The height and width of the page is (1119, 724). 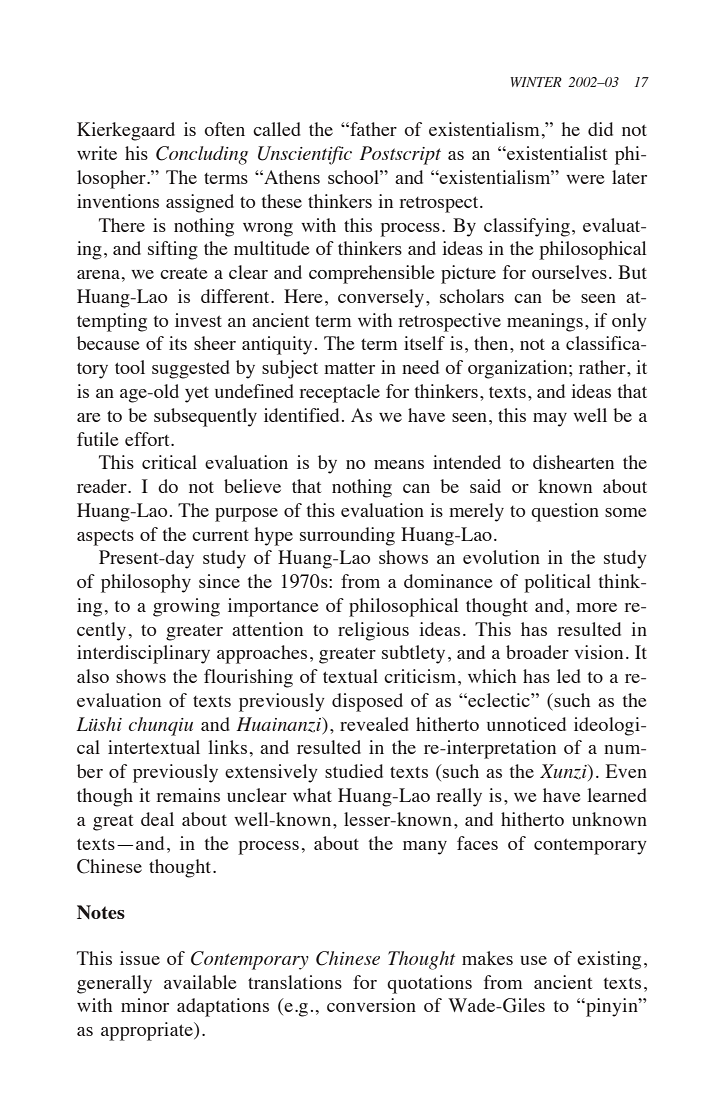 I want to click on philosophy, so click(x=146, y=583).
